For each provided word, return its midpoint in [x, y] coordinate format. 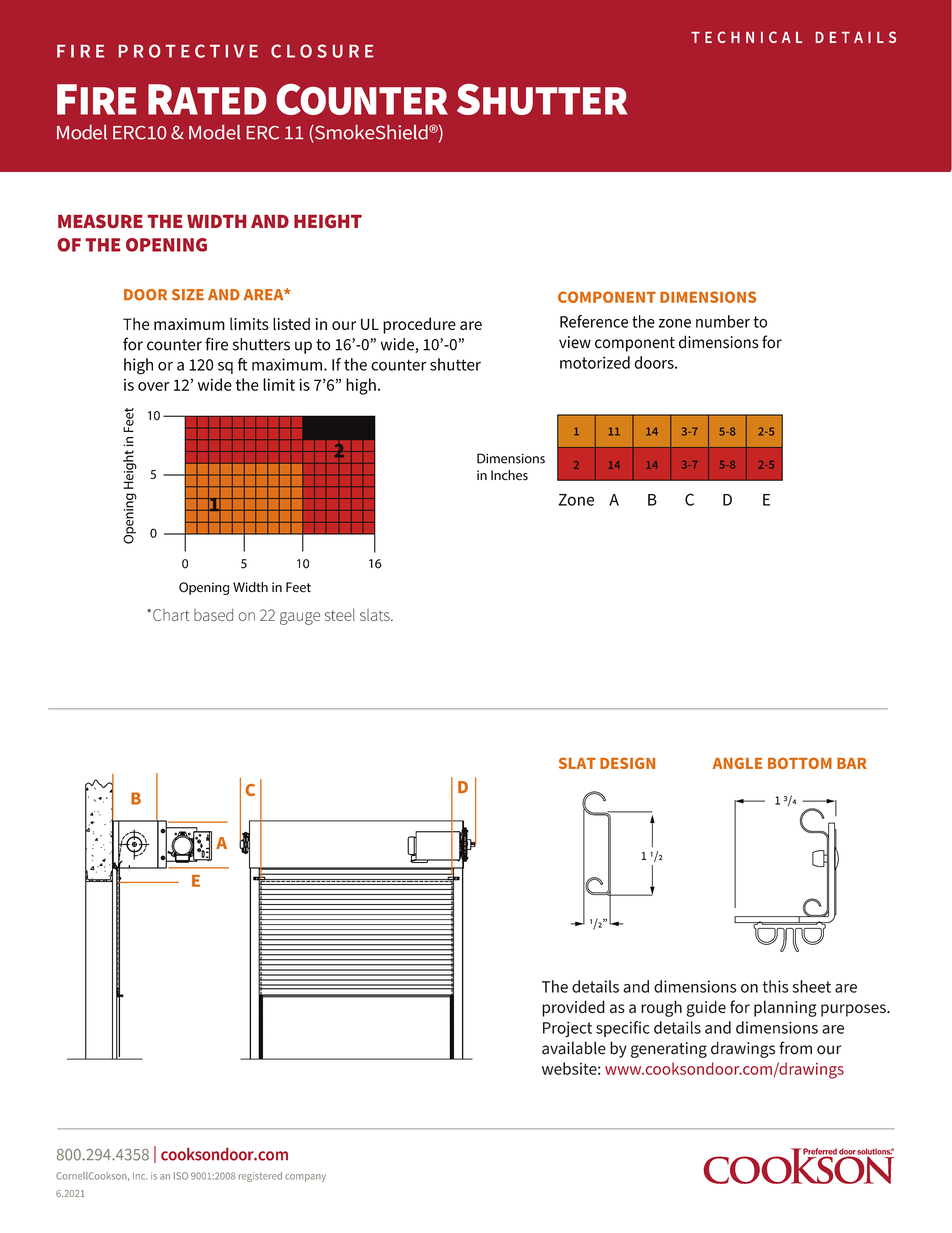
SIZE [188, 295]
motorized [595, 362]
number [723, 321]
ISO [181, 1176]
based [213, 614]
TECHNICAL [746, 37]
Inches [509, 475]
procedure [419, 325]
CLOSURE [322, 51]
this [775, 986]
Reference [594, 321]
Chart [171, 615]
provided [573, 1008]
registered [260, 1177]
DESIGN [627, 763]
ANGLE [737, 763]
